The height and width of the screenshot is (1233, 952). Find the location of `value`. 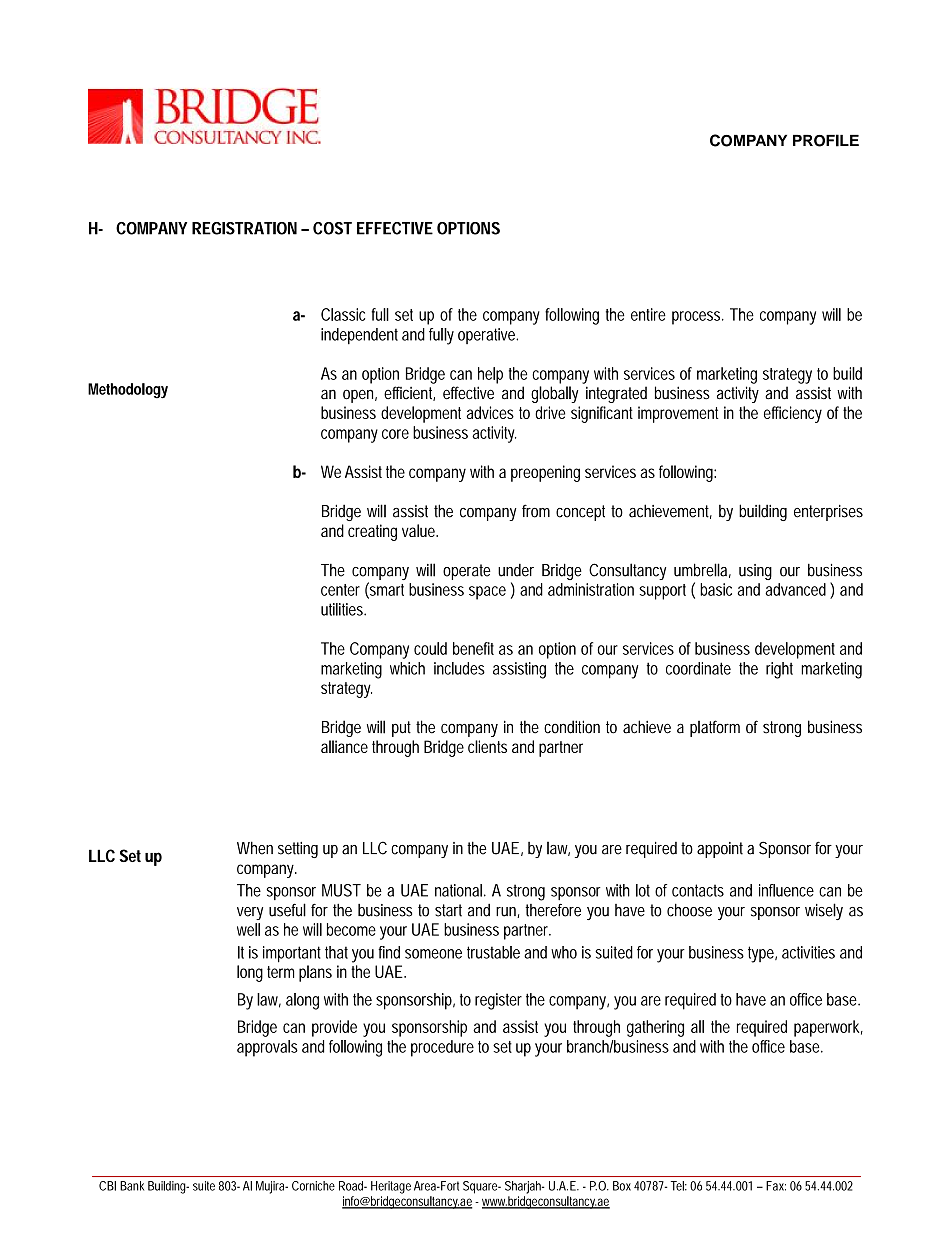

value is located at coordinates (420, 530).
